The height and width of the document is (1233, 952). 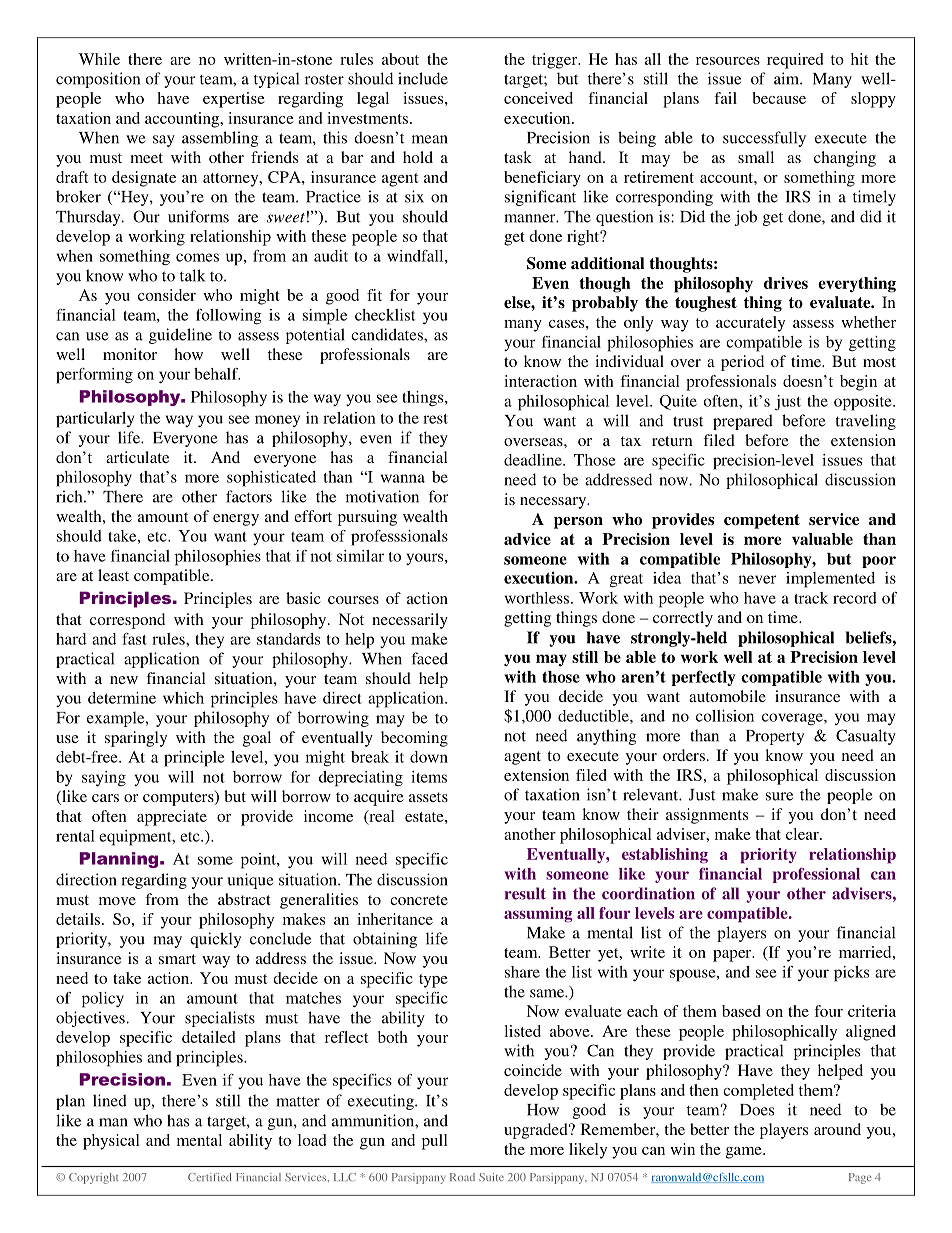 I want to click on sure, so click(x=779, y=796).
